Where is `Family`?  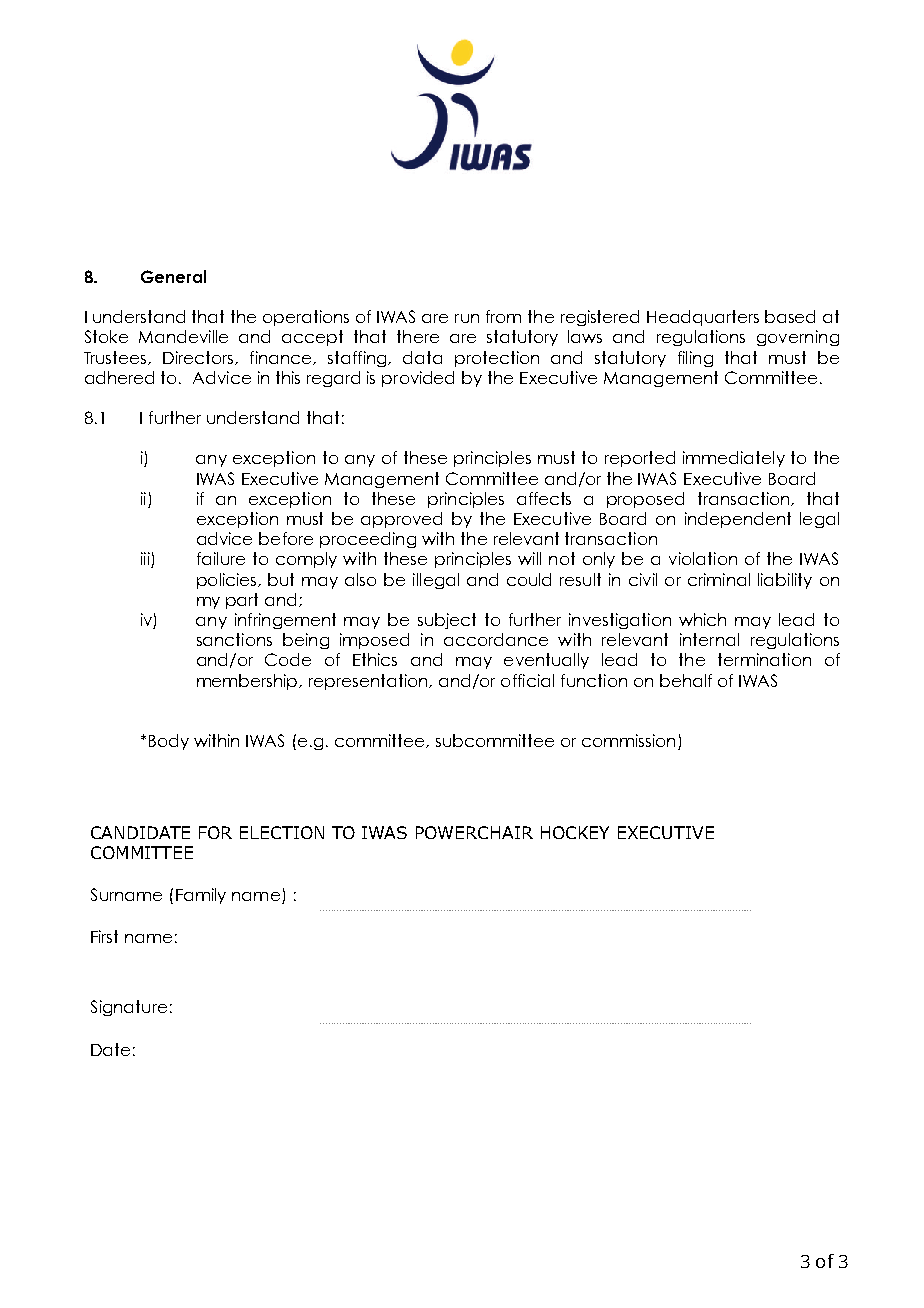
Family is located at coordinates (201, 896).
